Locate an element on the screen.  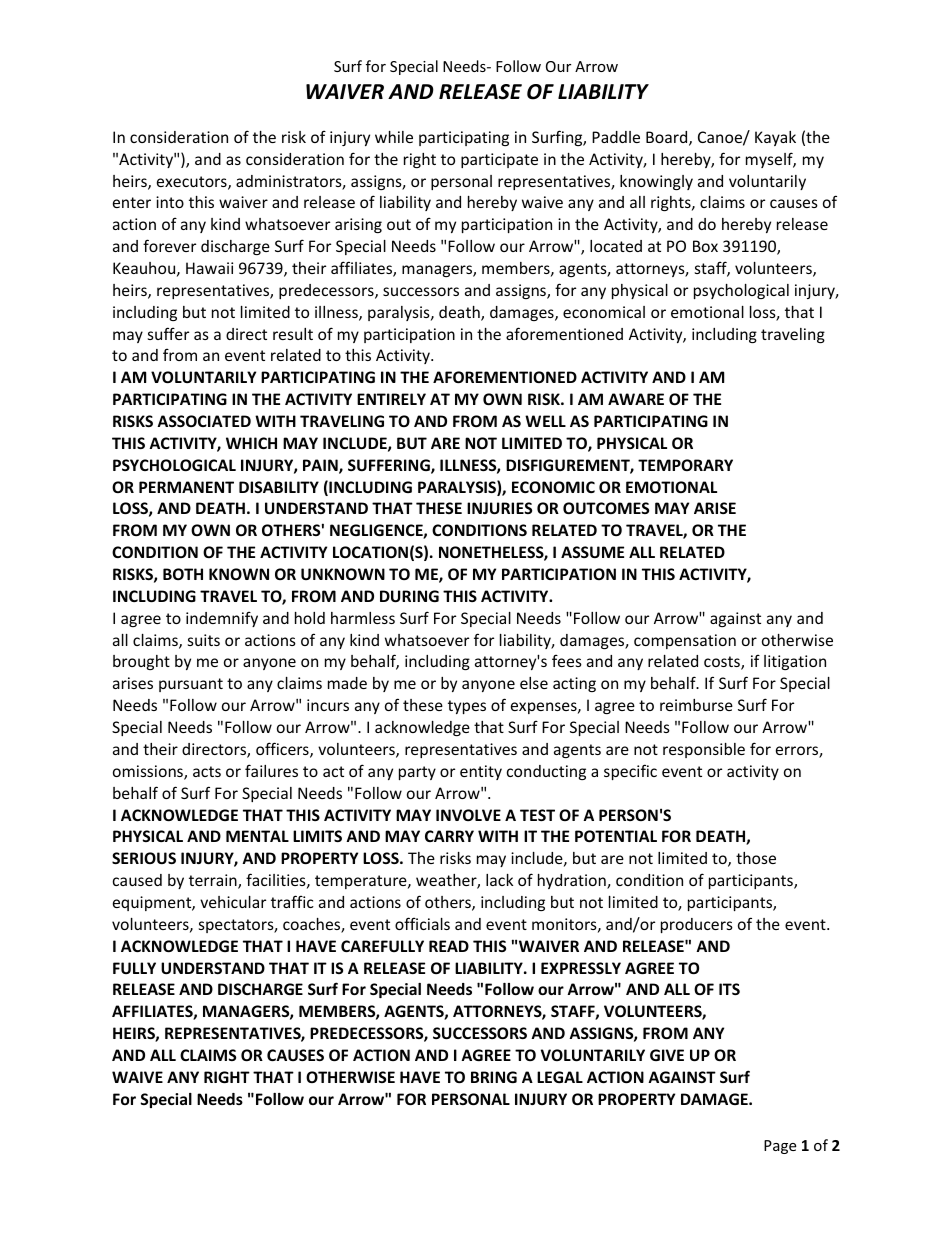
participate is located at coordinates (499, 160).
